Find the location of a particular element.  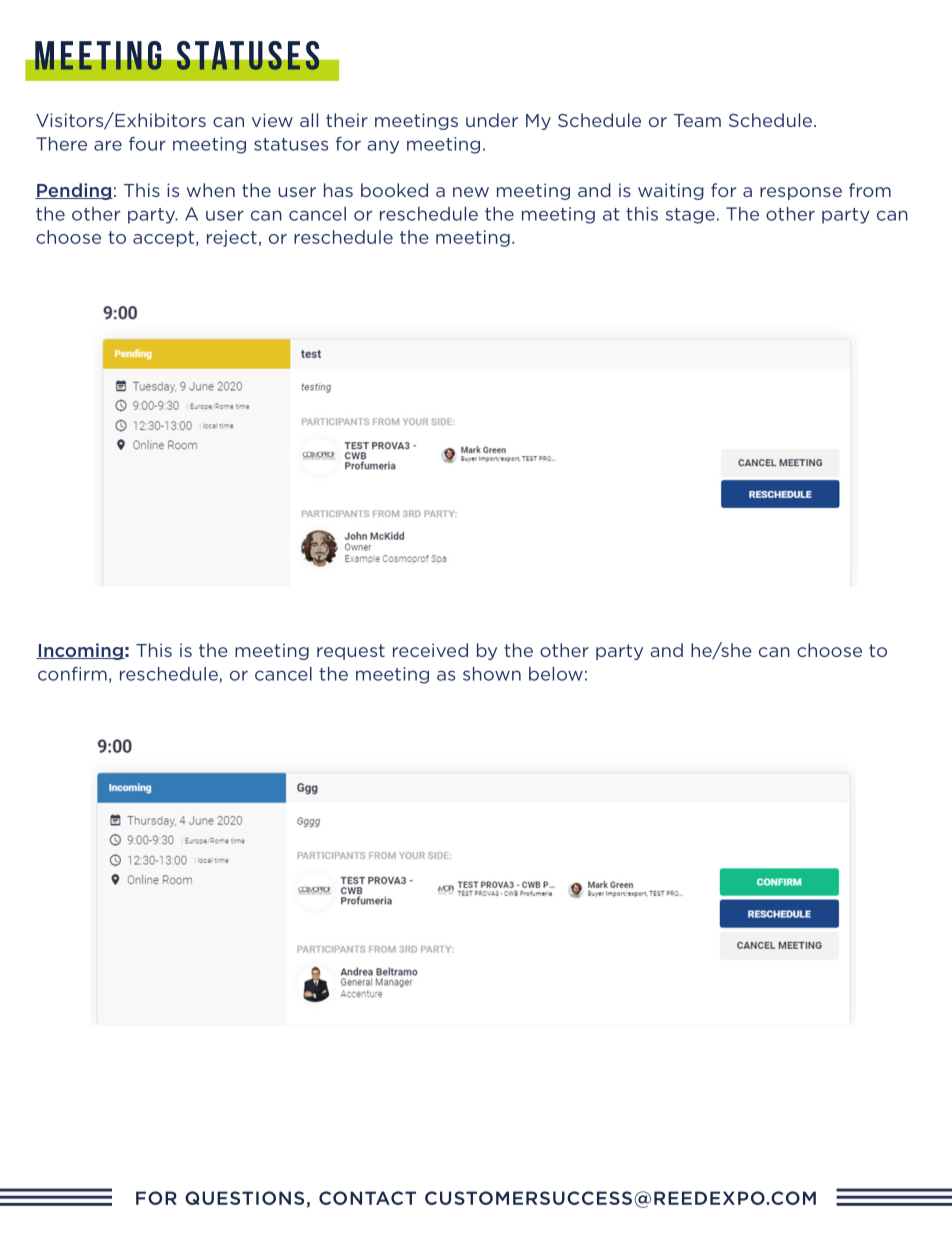

CONTACT is located at coordinates (367, 1198).
